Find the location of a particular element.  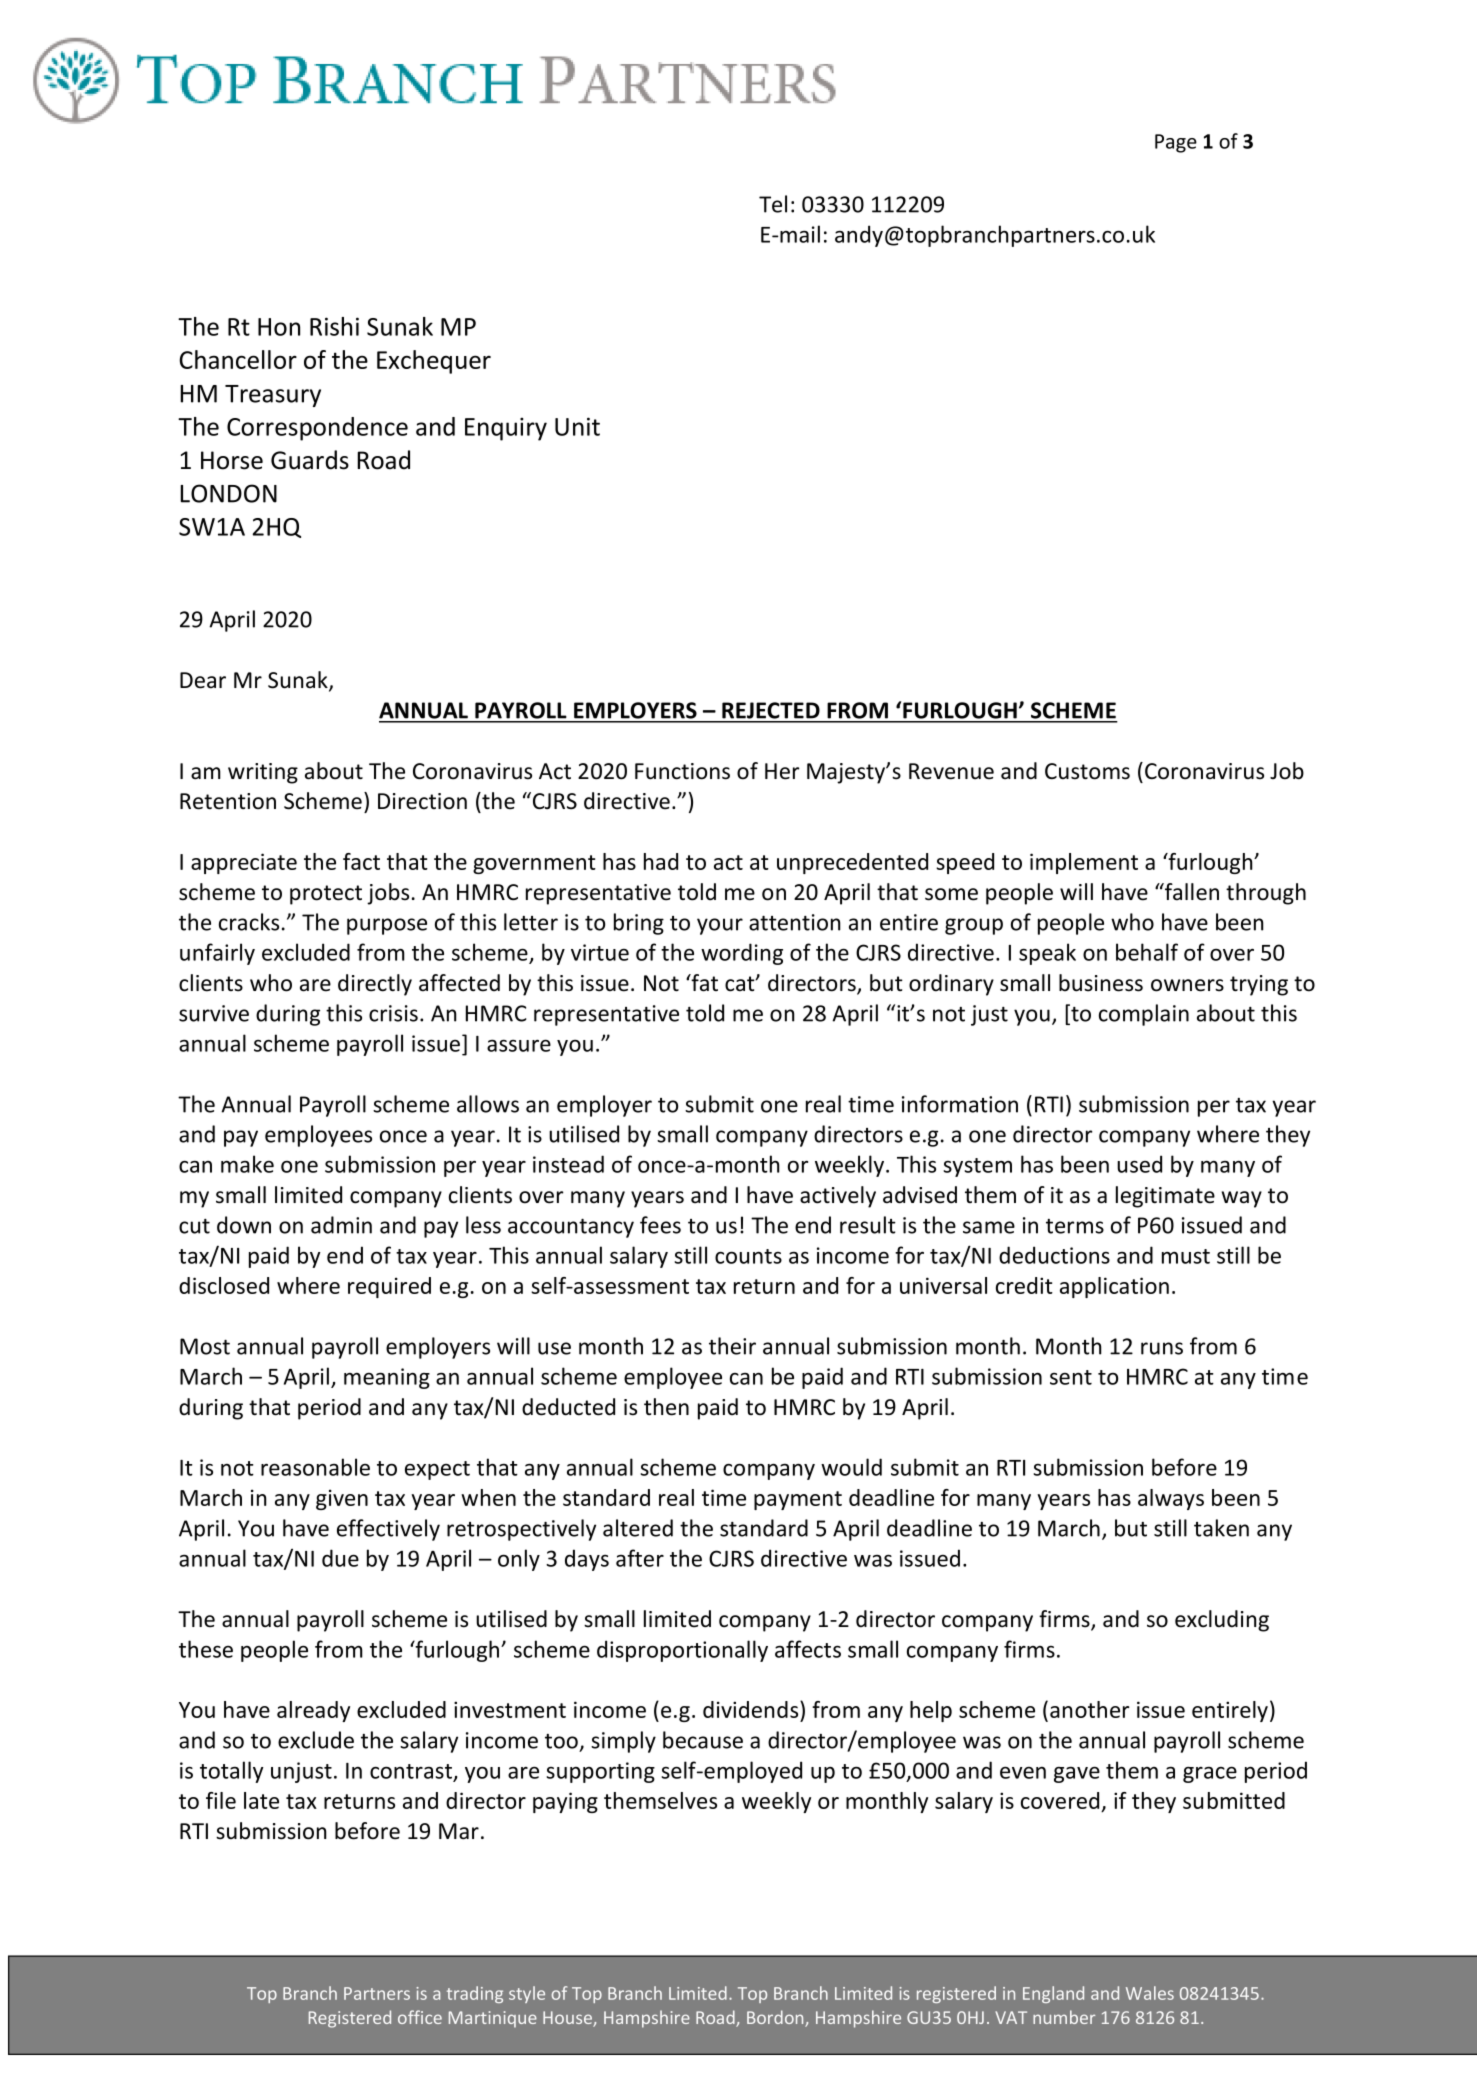

Page is located at coordinates (1176, 143).
